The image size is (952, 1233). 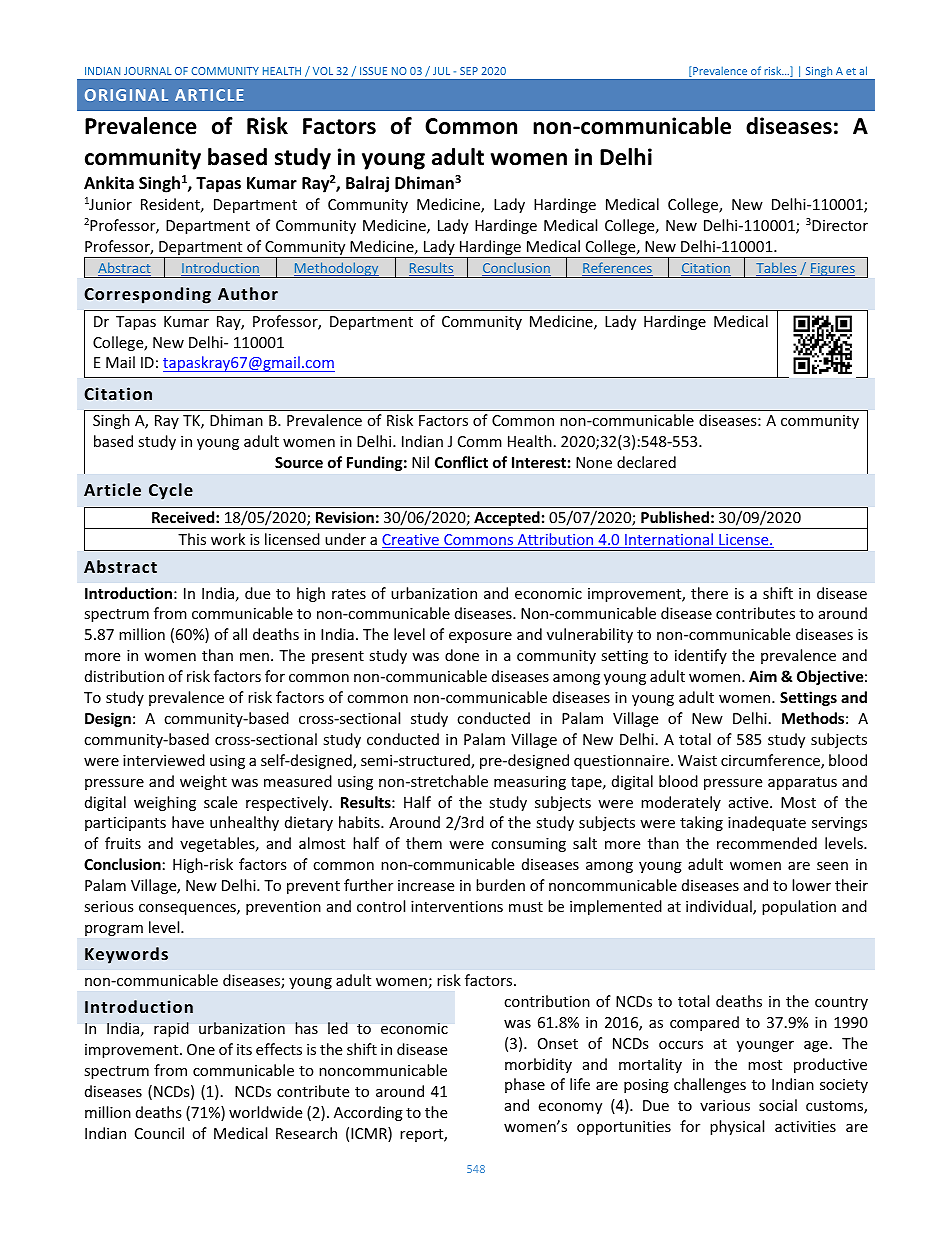 I want to click on Published, so click(x=675, y=517).
